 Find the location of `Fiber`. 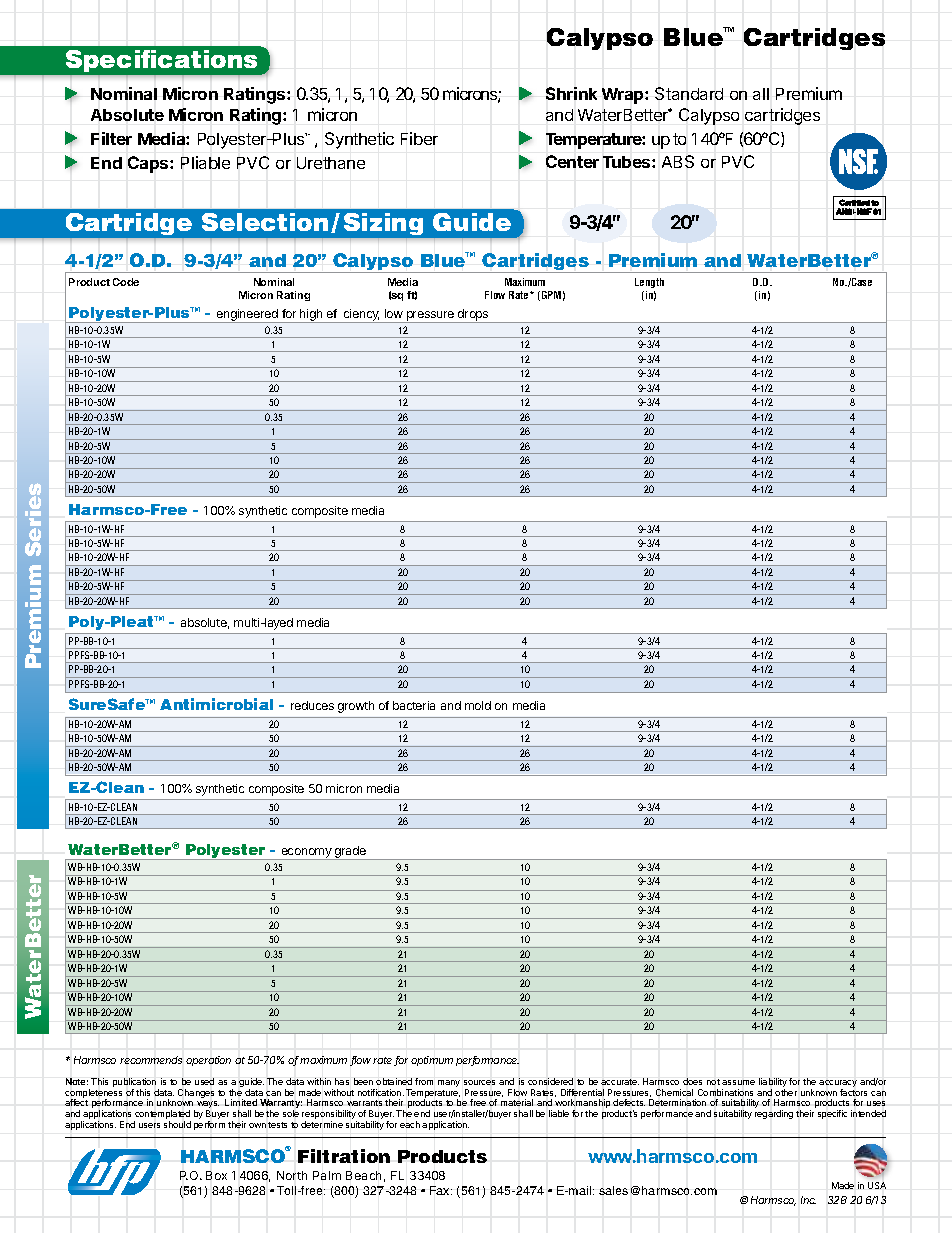

Fiber is located at coordinates (419, 138).
